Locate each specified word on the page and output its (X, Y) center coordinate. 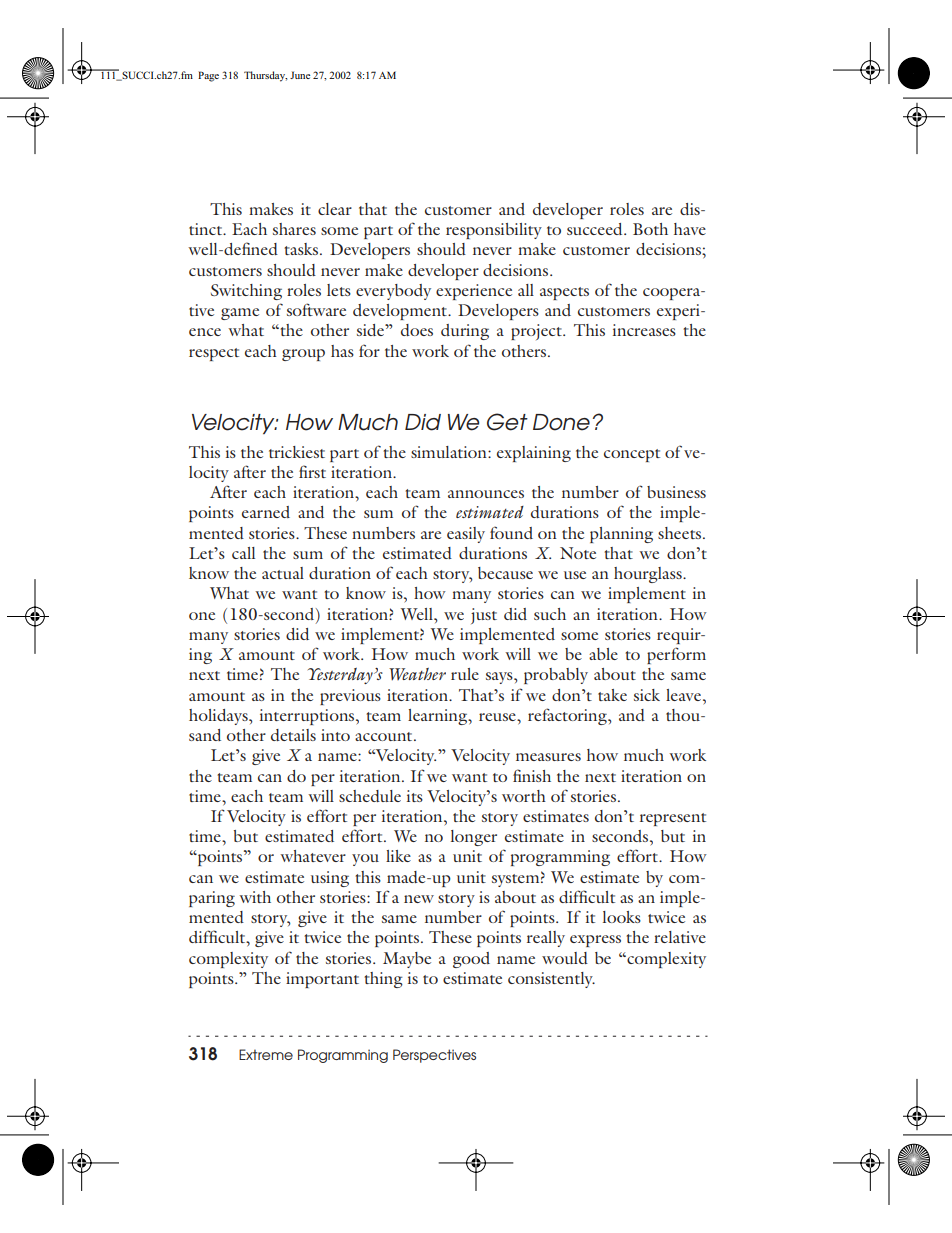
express (595, 941)
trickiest (297, 452)
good (471, 960)
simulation (450, 452)
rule (465, 674)
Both (650, 229)
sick (647, 695)
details (293, 735)
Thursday (265, 76)
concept (632, 455)
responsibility (494, 231)
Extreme (266, 1054)
